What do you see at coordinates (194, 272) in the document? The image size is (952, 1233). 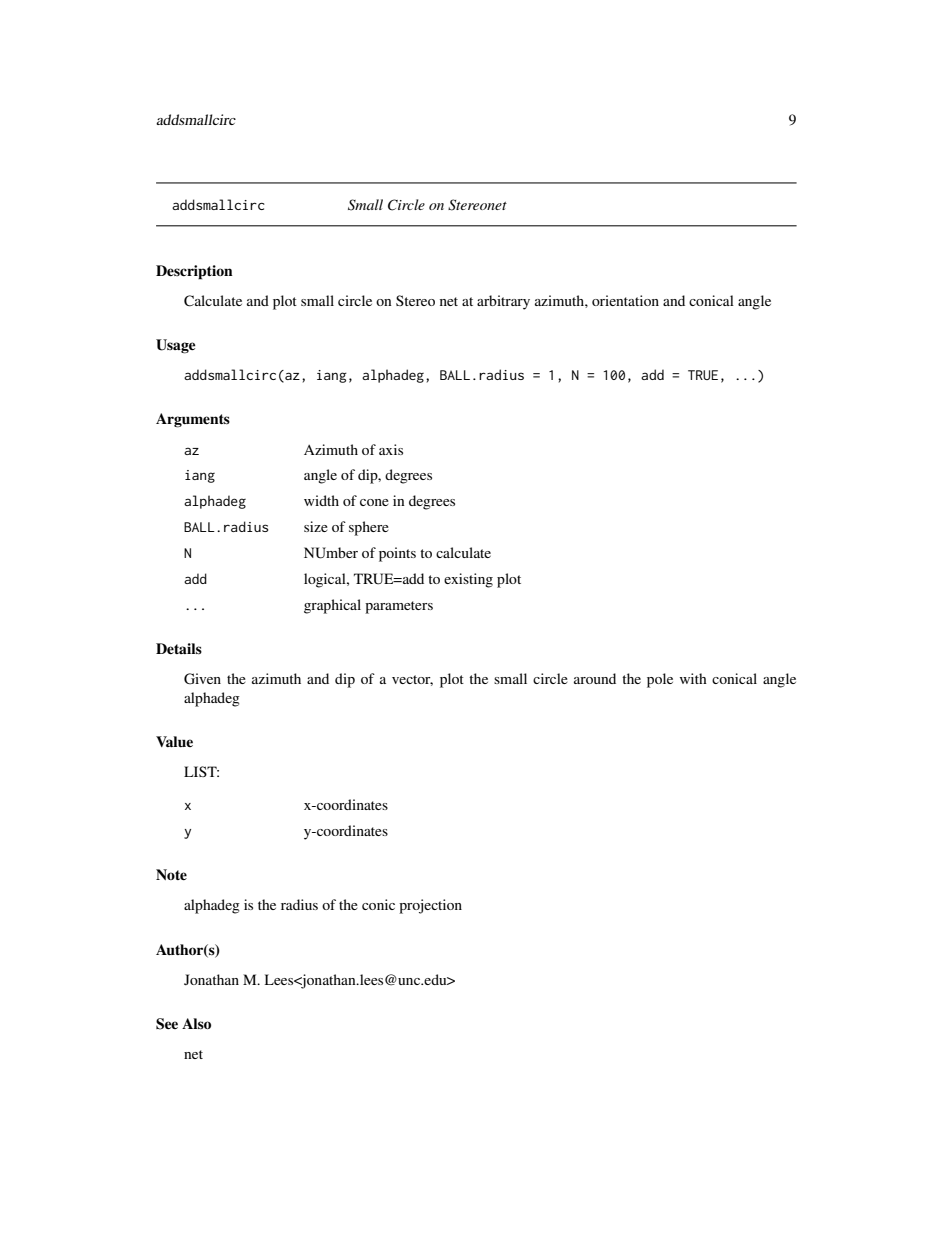 I see `Description` at bounding box center [194, 272].
